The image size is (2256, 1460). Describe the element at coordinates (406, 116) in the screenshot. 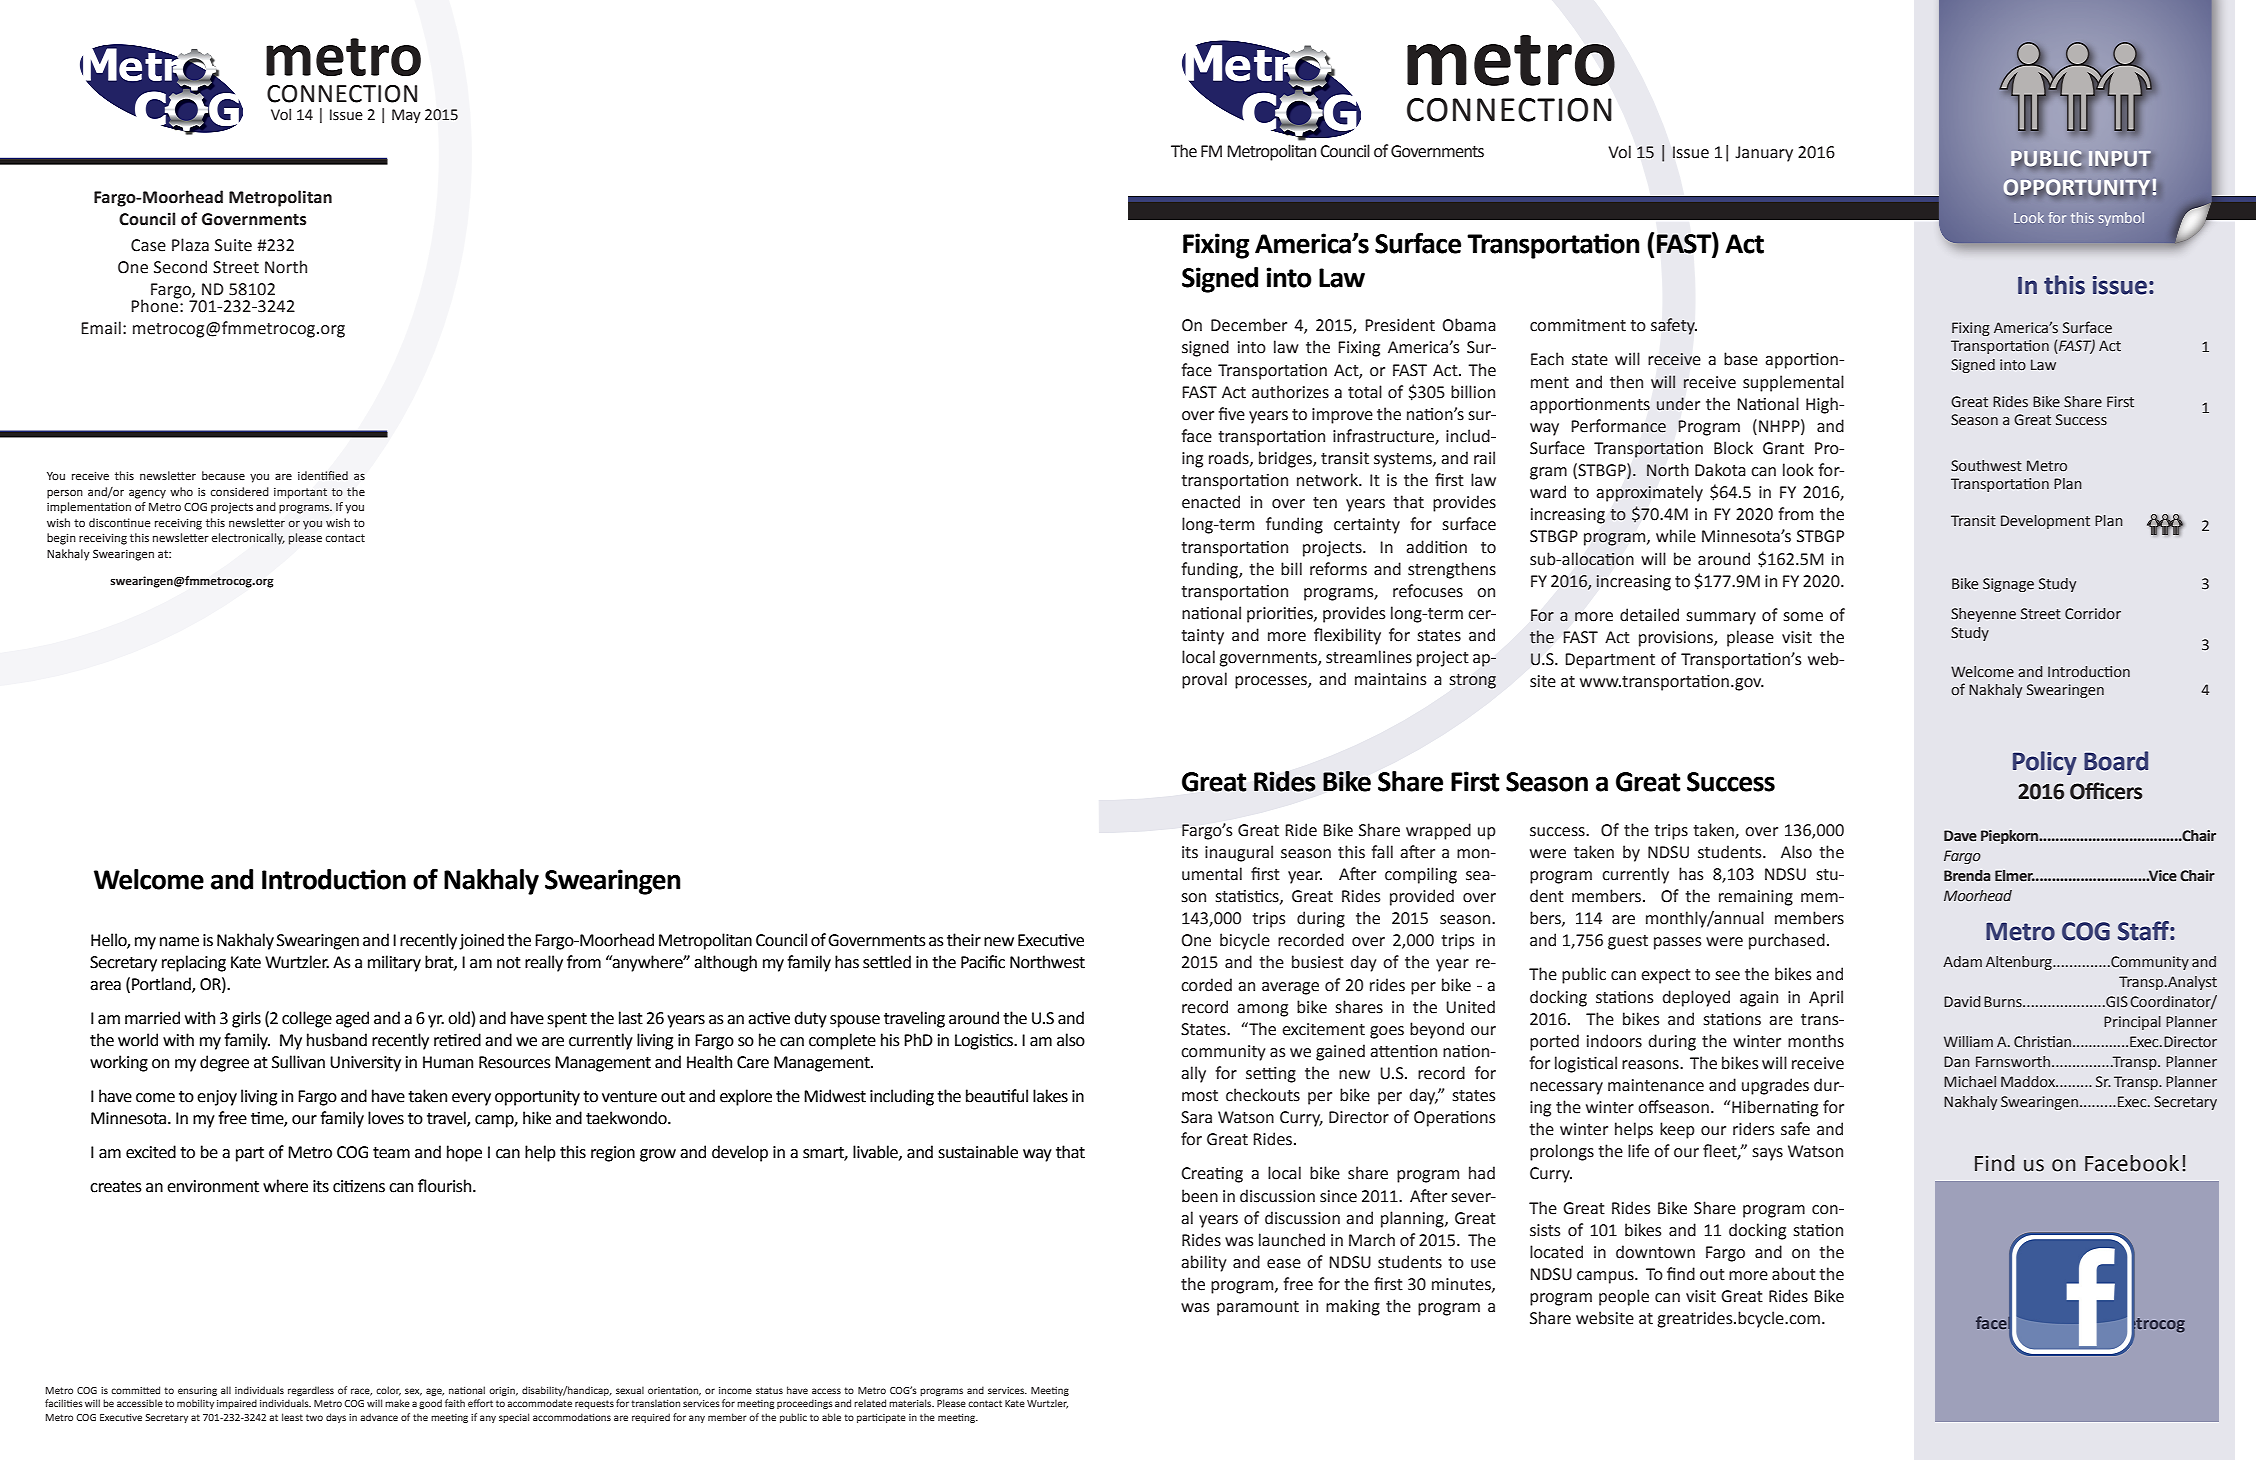

I see `May` at that location.
